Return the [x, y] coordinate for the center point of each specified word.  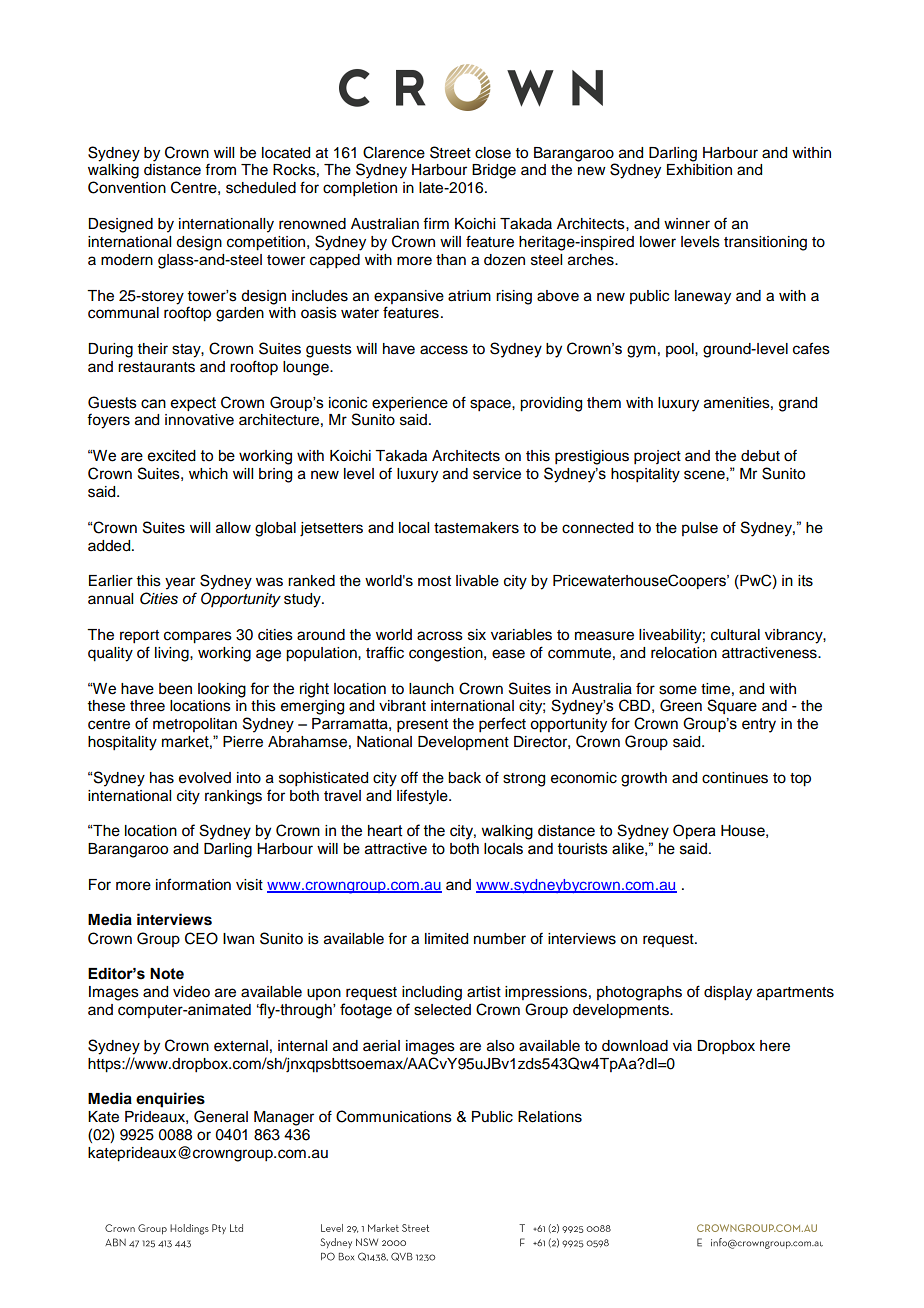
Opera [694, 831]
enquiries [170, 1100]
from [220, 169]
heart [385, 831]
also [500, 1046]
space [491, 405]
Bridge [494, 171]
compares [198, 637]
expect [193, 404]
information [193, 884]
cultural [735, 635]
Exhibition [699, 170]
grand [798, 404]
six [477, 635]
